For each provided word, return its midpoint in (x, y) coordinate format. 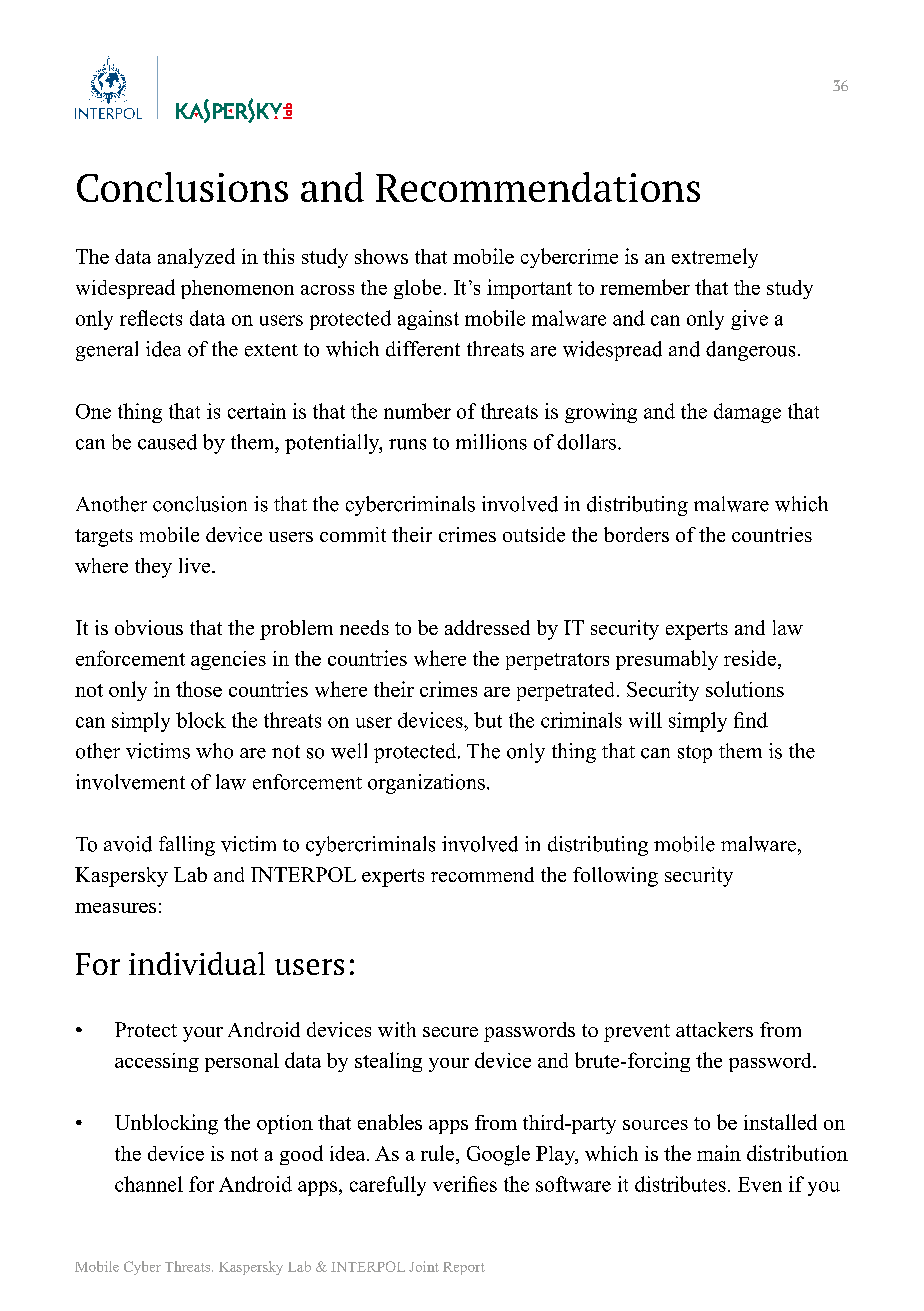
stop (695, 754)
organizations (426, 784)
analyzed (196, 258)
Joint (424, 1266)
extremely (715, 258)
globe (417, 289)
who (214, 751)
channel (149, 1184)
